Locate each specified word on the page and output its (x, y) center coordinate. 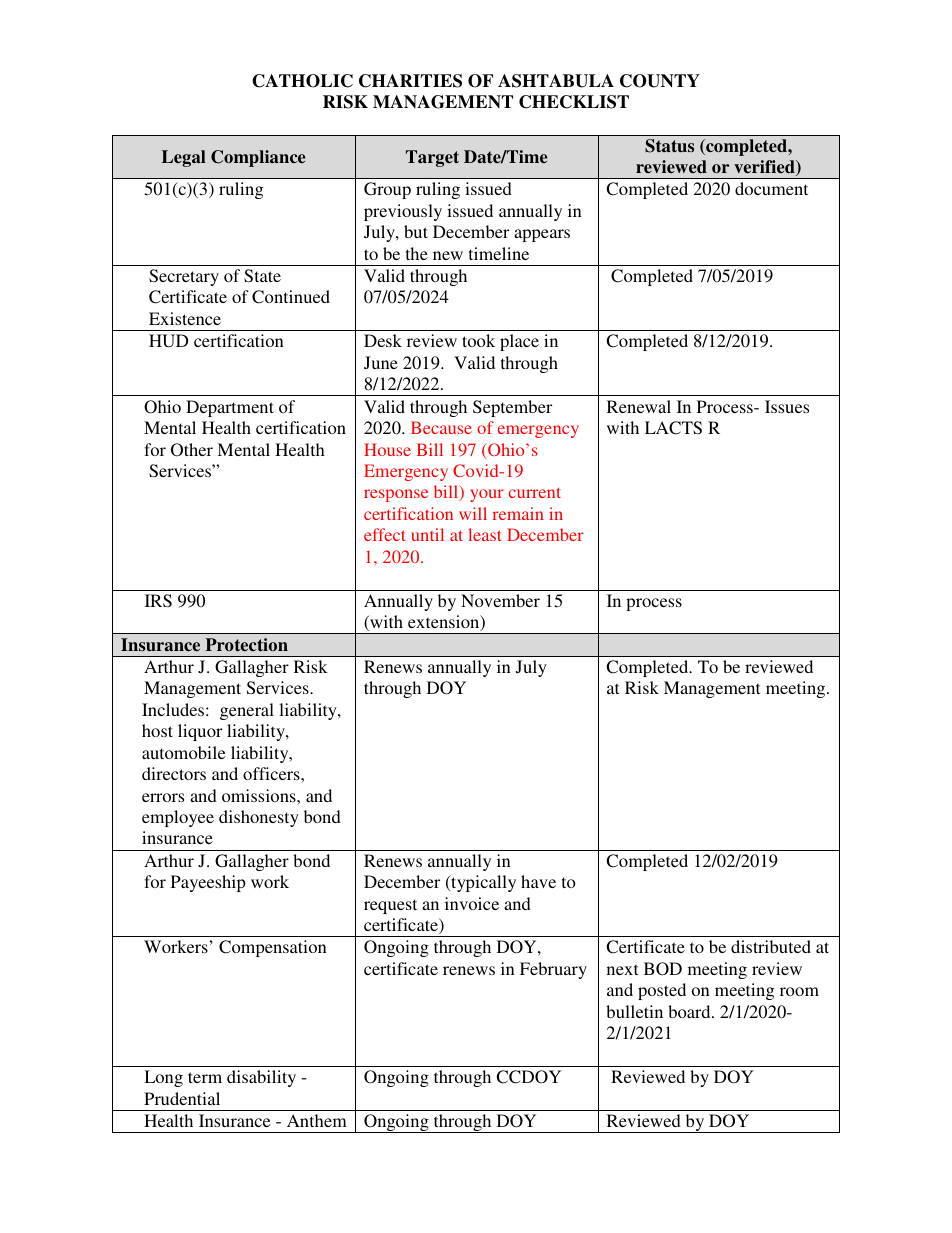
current (535, 492)
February (553, 970)
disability (261, 1078)
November (500, 600)
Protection (246, 644)
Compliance (258, 158)
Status (669, 146)
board (690, 1011)
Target (432, 158)
